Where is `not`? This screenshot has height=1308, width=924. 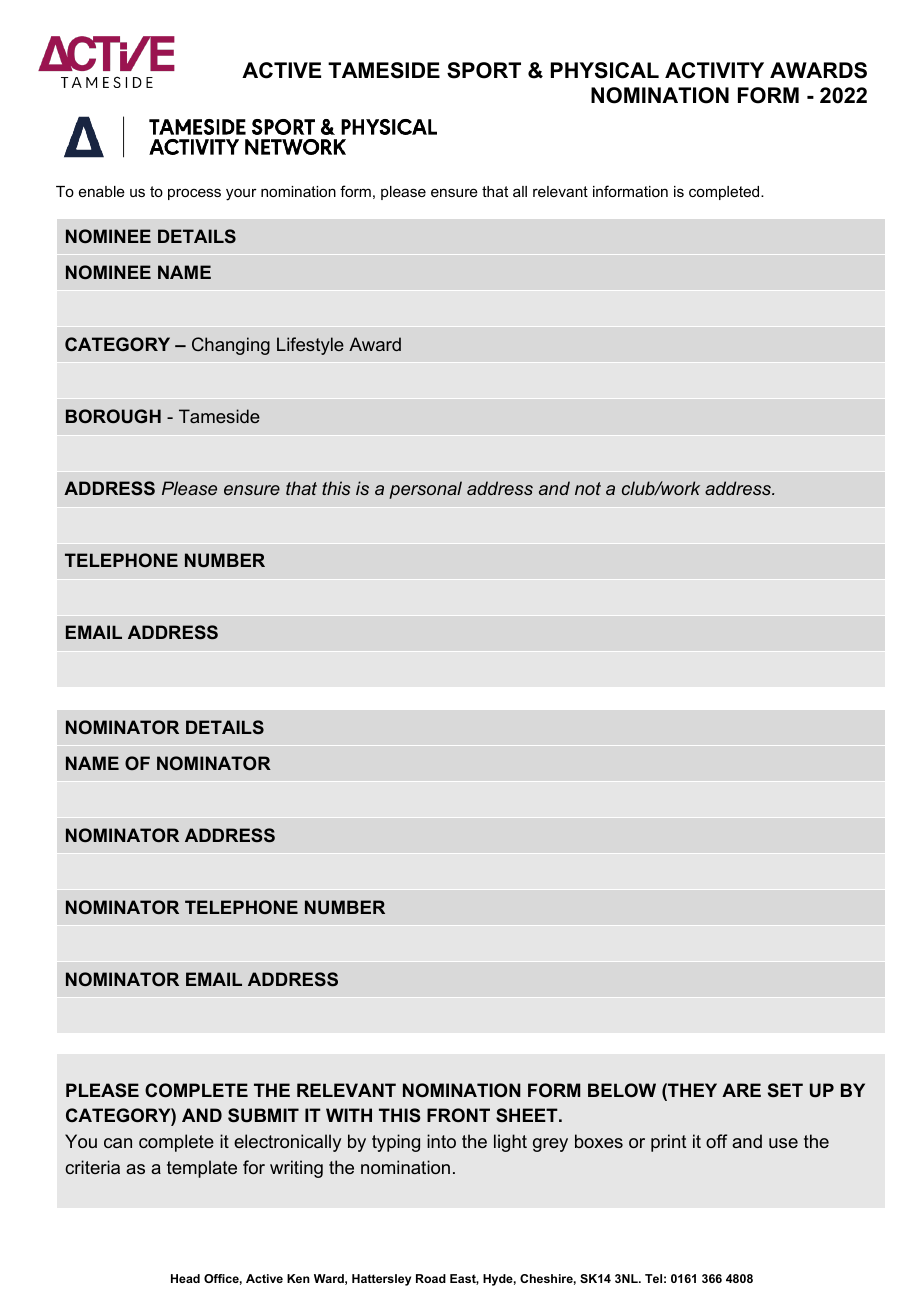
not is located at coordinates (588, 488).
